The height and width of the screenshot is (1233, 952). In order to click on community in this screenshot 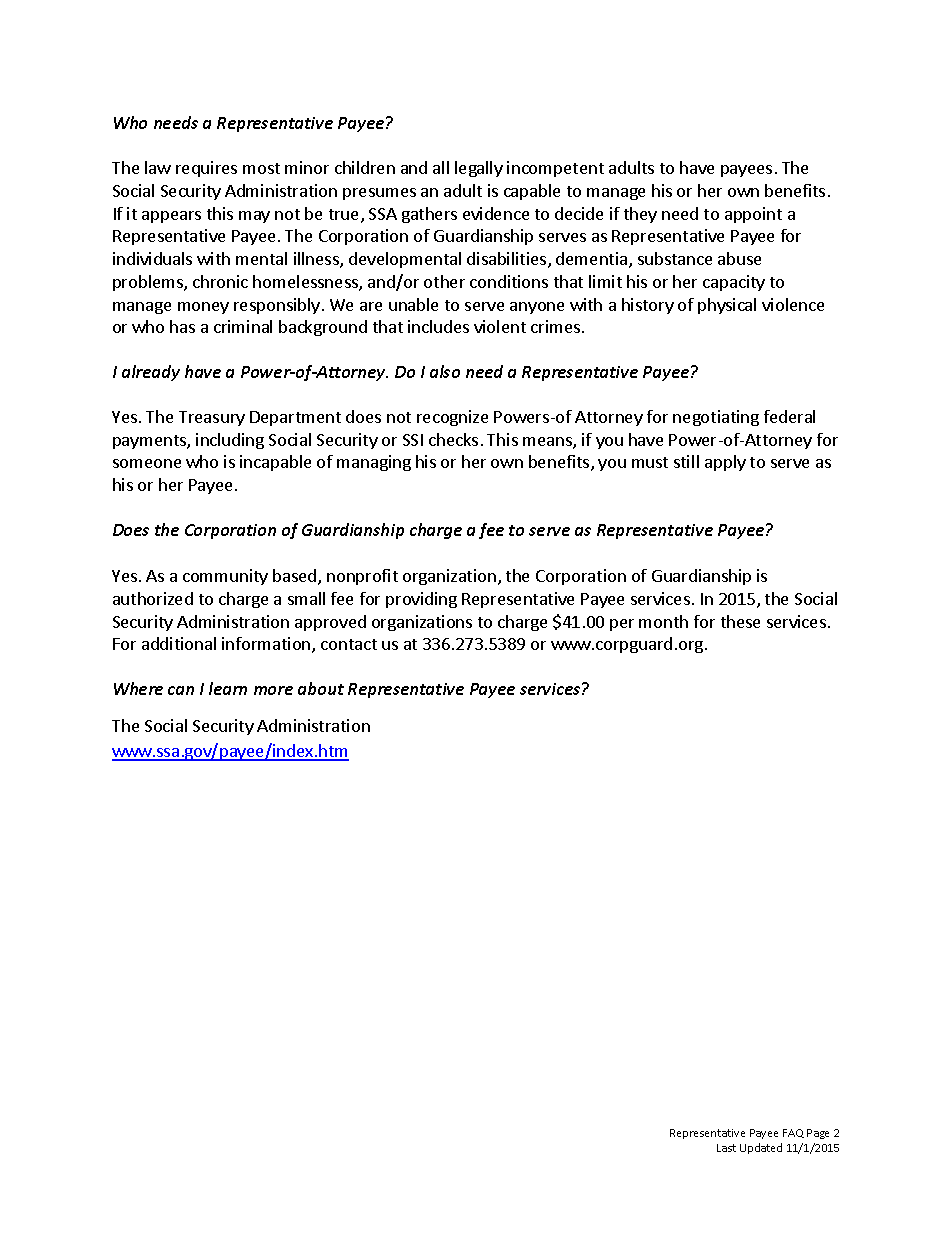, I will do `click(225, 577)`.
